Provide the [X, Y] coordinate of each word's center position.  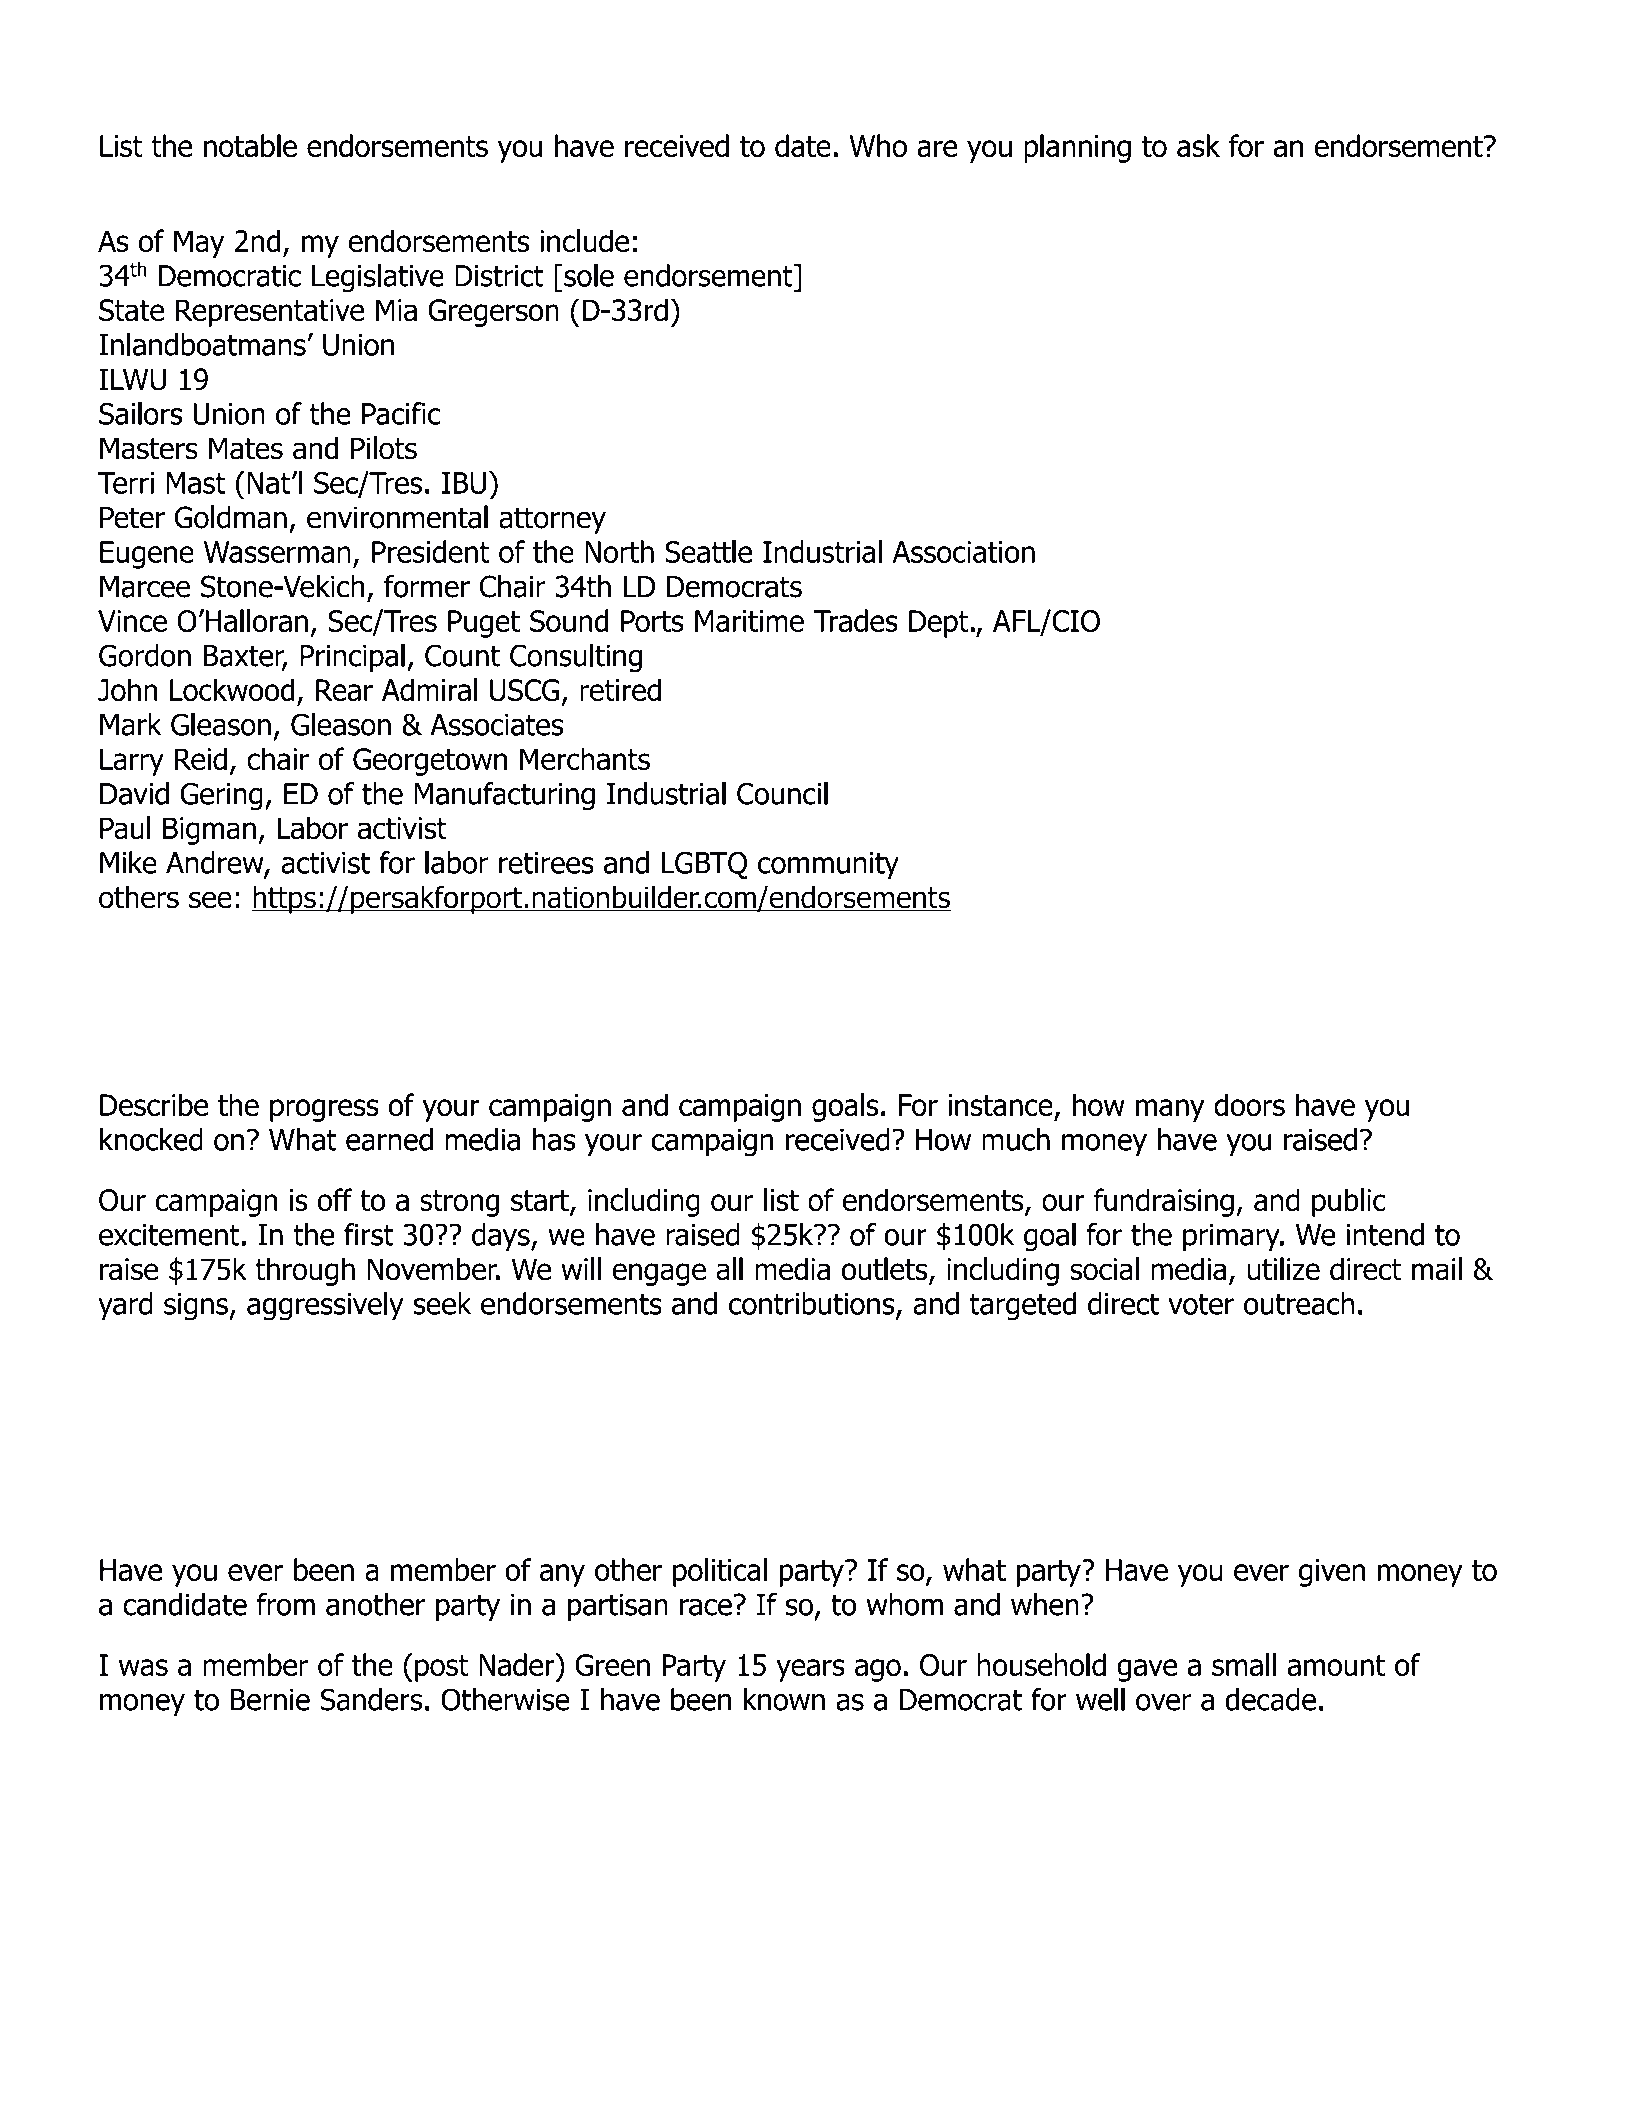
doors [1249, 1104]
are [937, 148]
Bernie [270, 1700]
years [810, 1670]
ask [1198, 145]
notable [250, 145]
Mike [128, 862]
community [828, 866]
